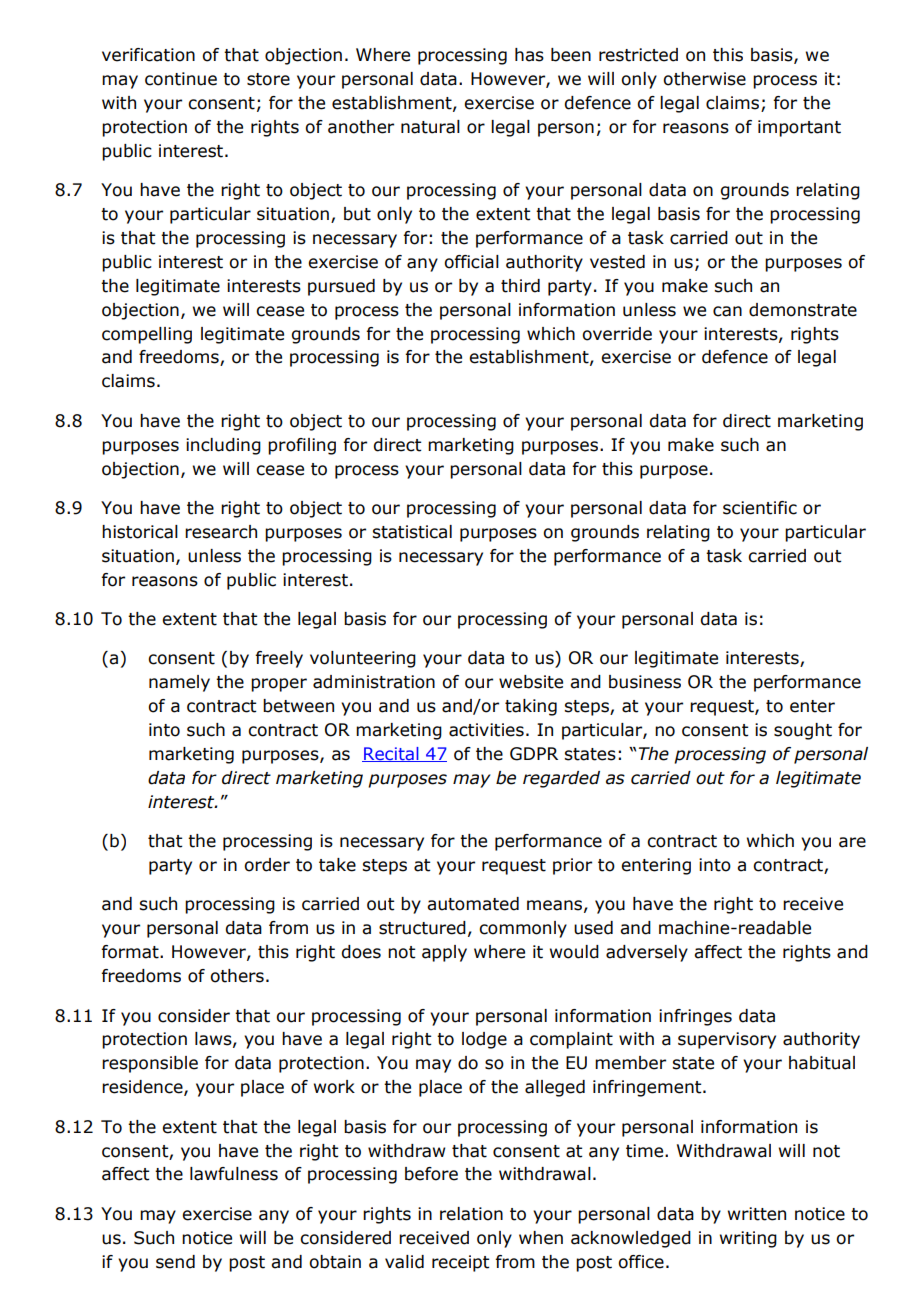 The height and width of the screenshot is (1308, 924). I want to click on relation, so click(471, 1214).
